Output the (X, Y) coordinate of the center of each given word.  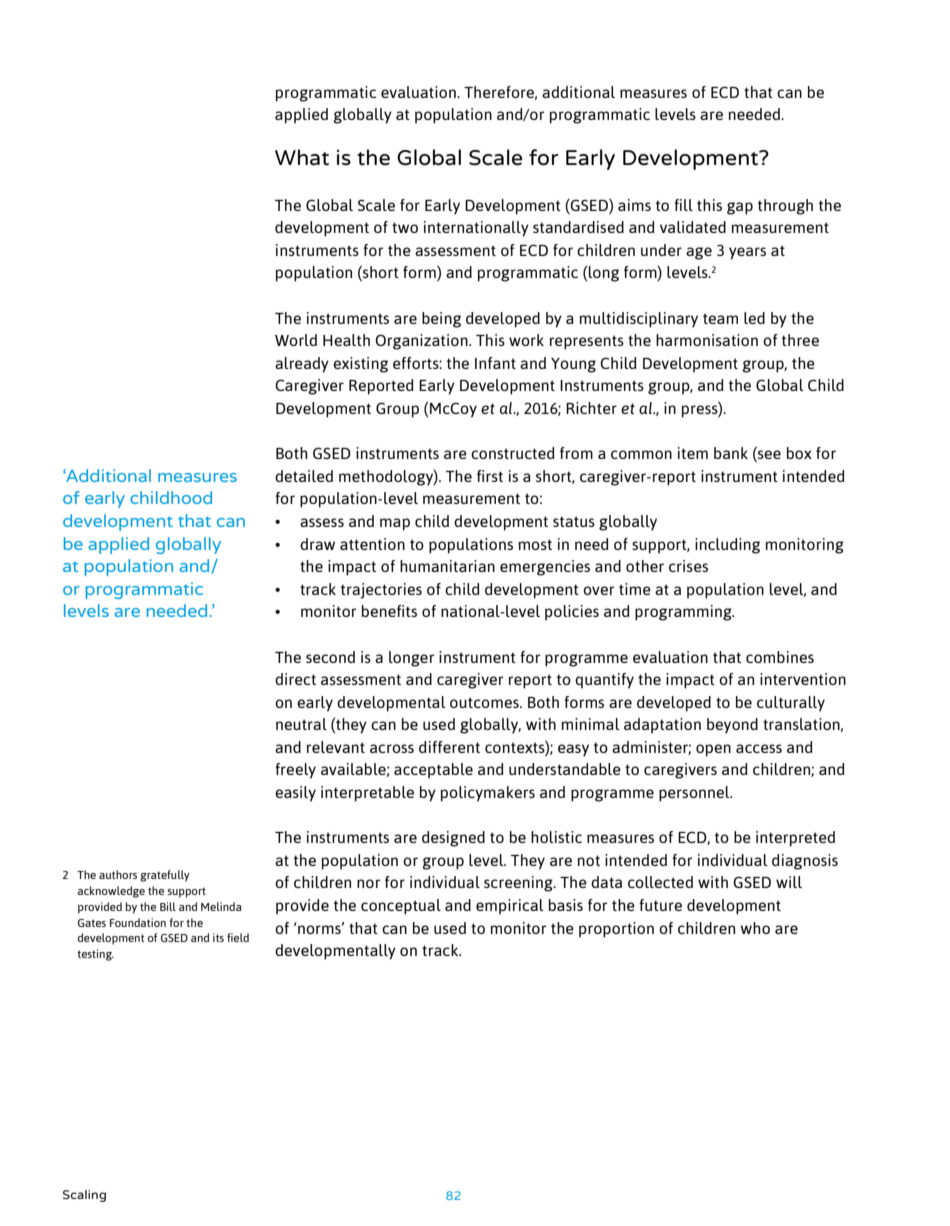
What (302, 157)
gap (740, 208)
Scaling (84, 1196)
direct (295, 679)
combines (780, 657)
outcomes (485, 702)
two (405, 227)
